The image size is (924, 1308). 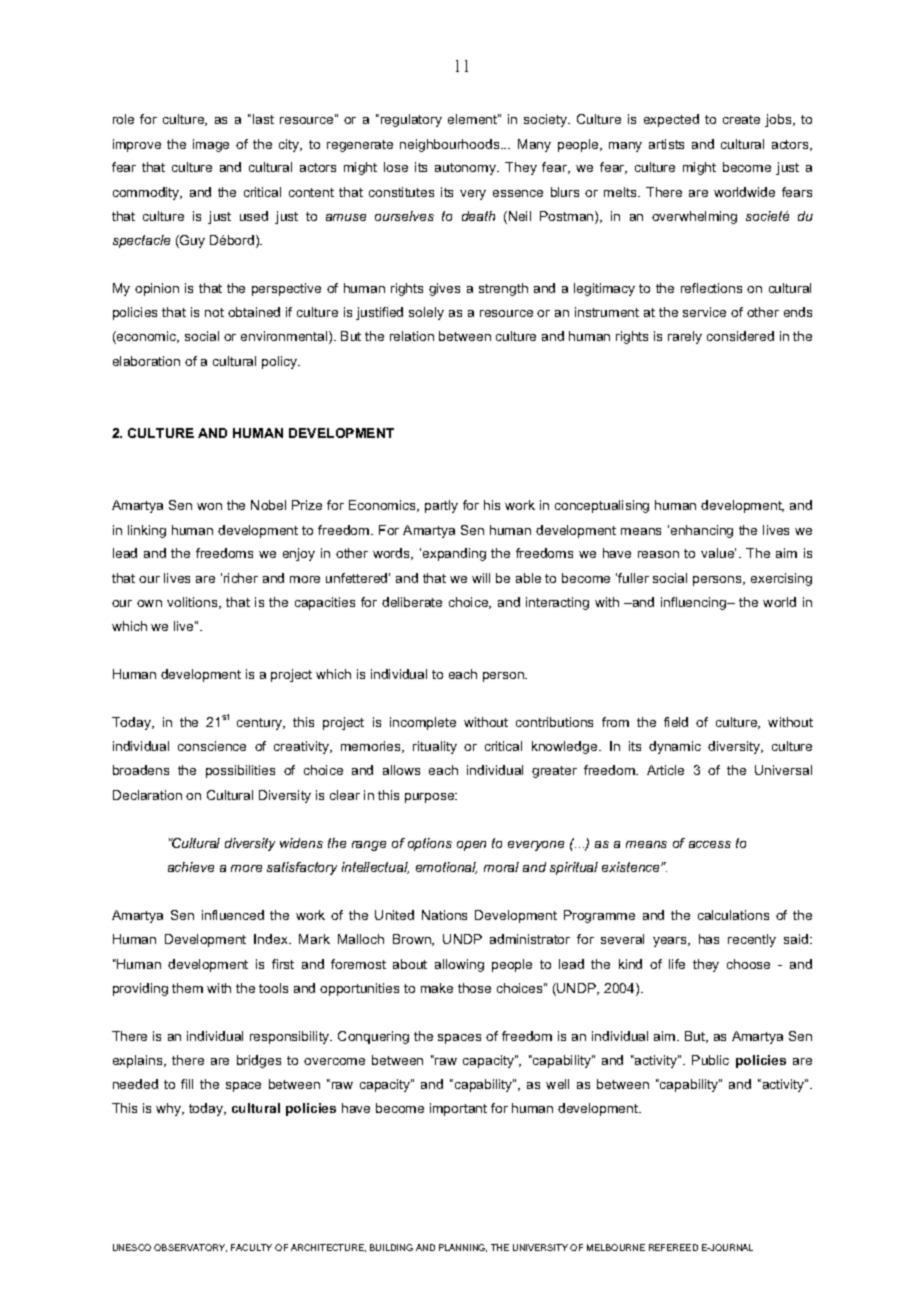 I want to click on elaboration, so click(x=146, y=361).
